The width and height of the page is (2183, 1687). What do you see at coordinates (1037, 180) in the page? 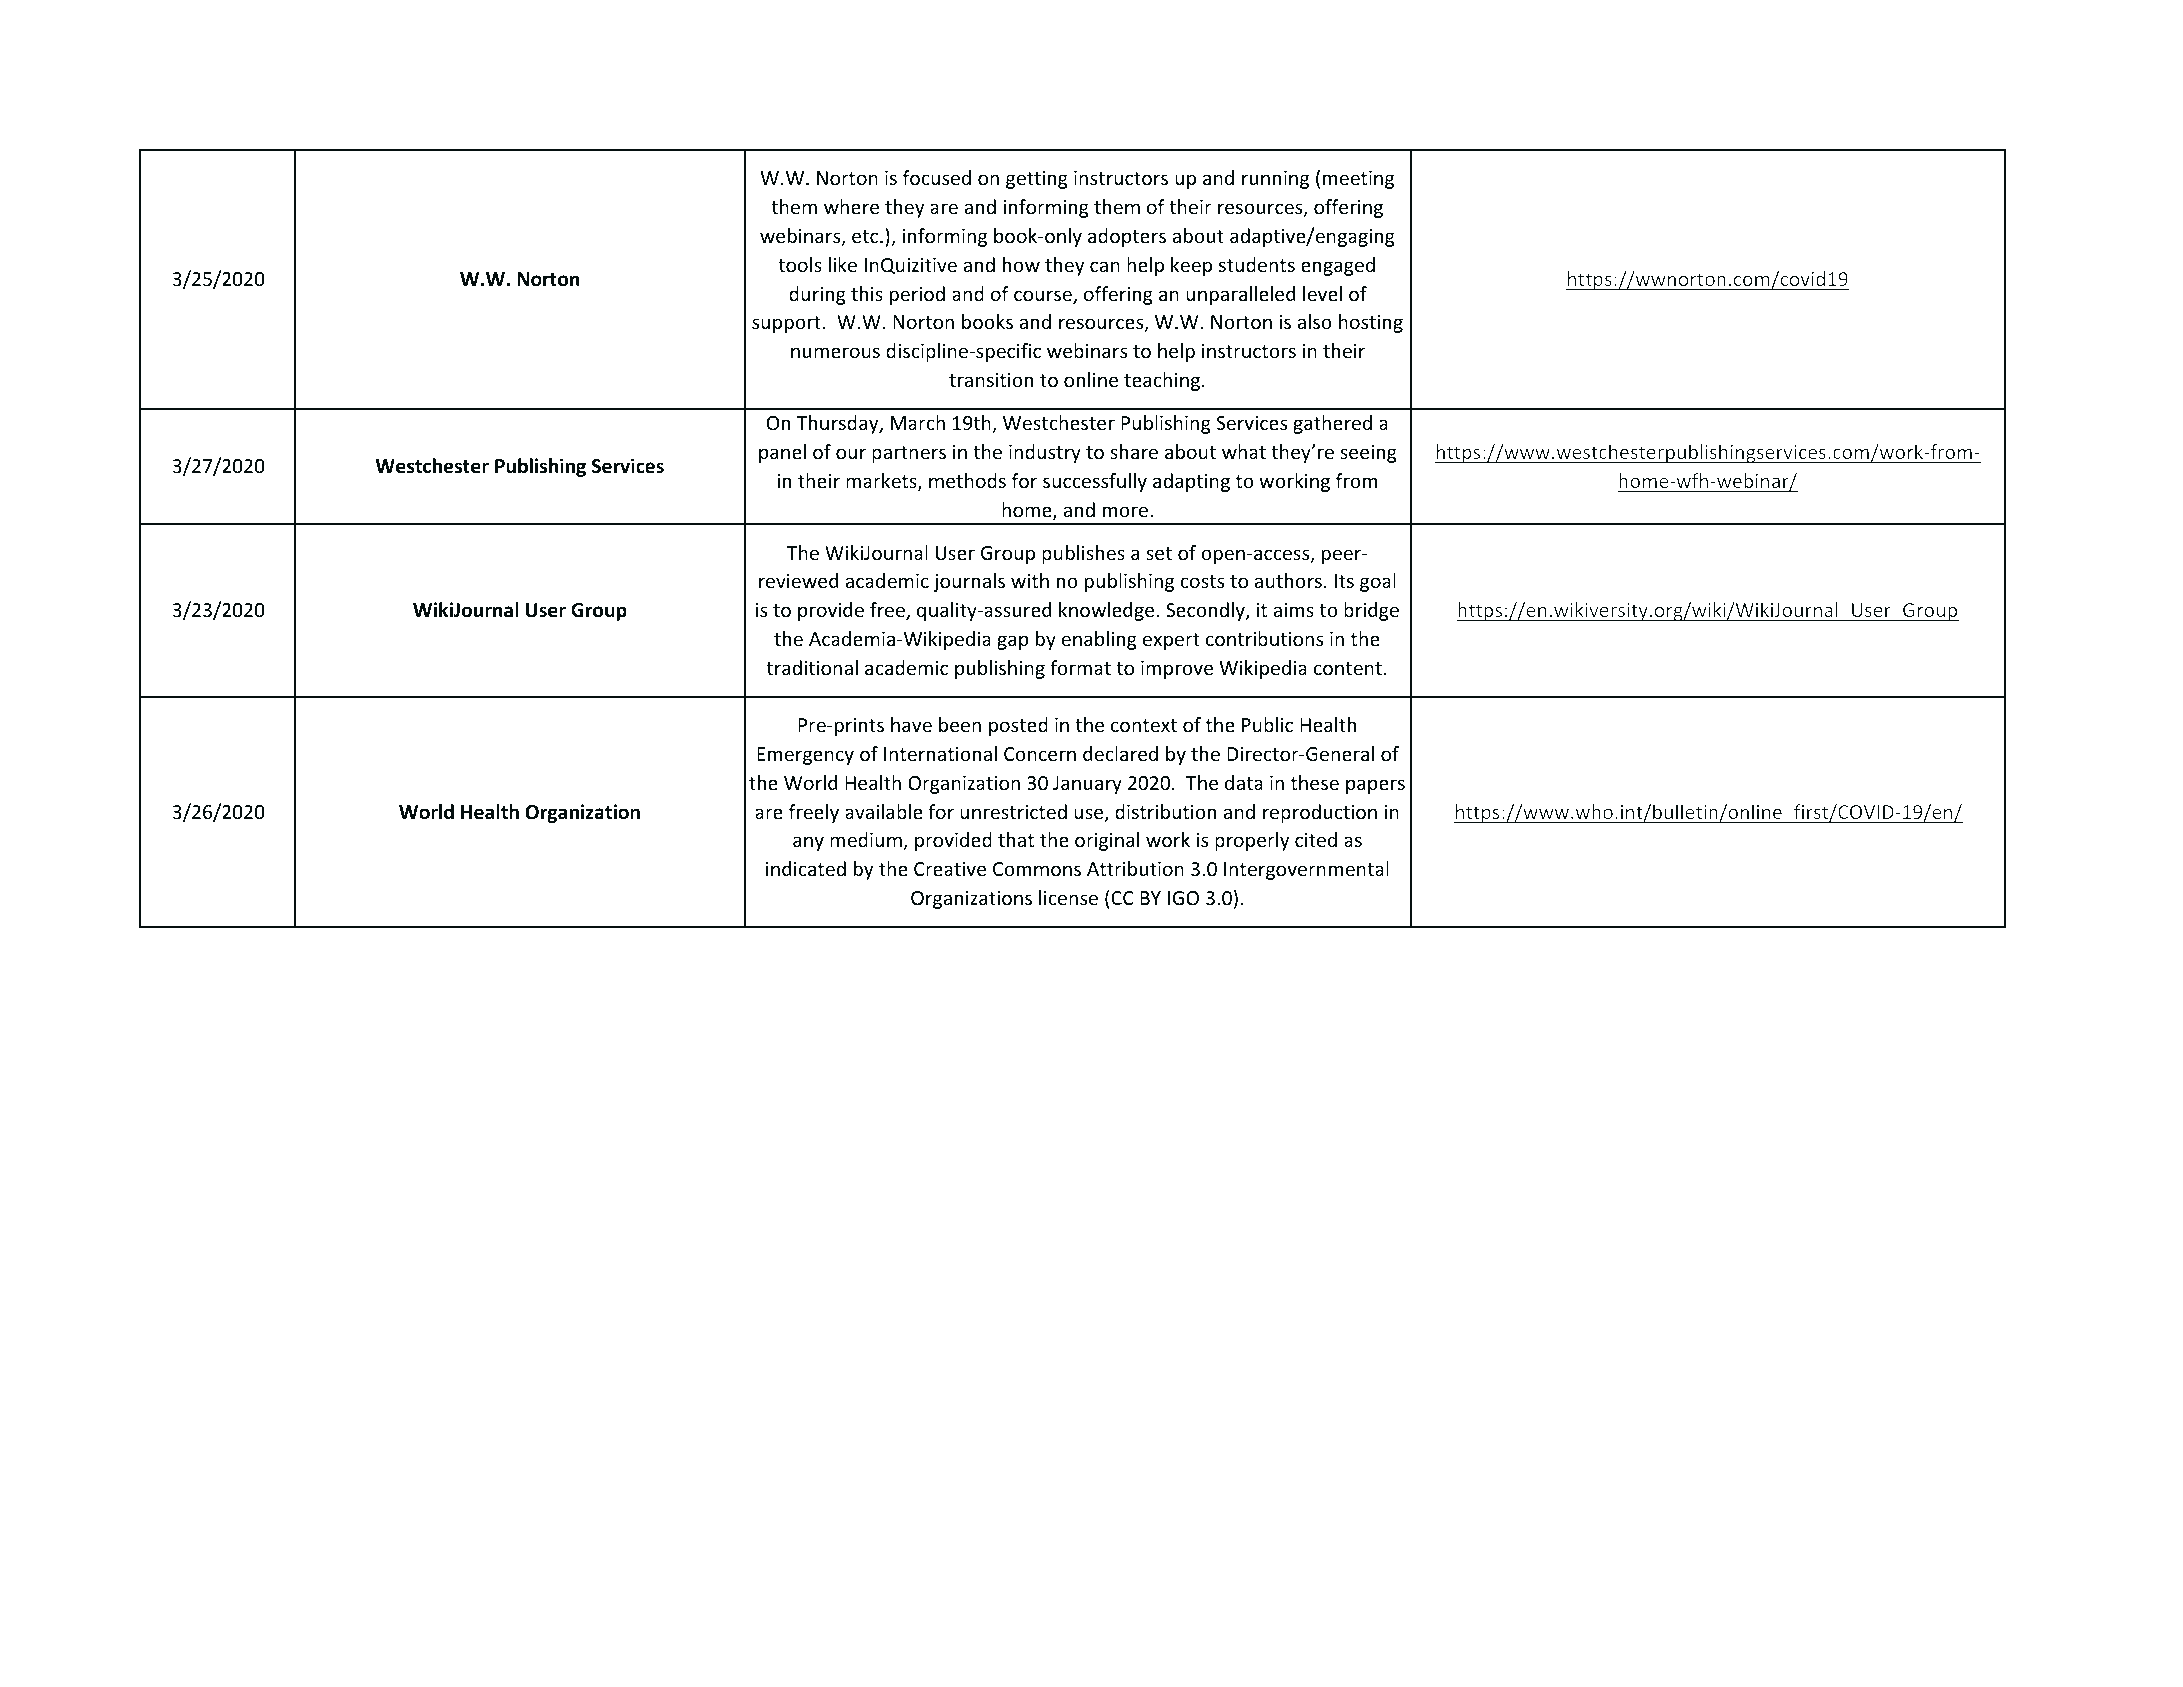
I see `getting` at bounding box center [1037, 180].
